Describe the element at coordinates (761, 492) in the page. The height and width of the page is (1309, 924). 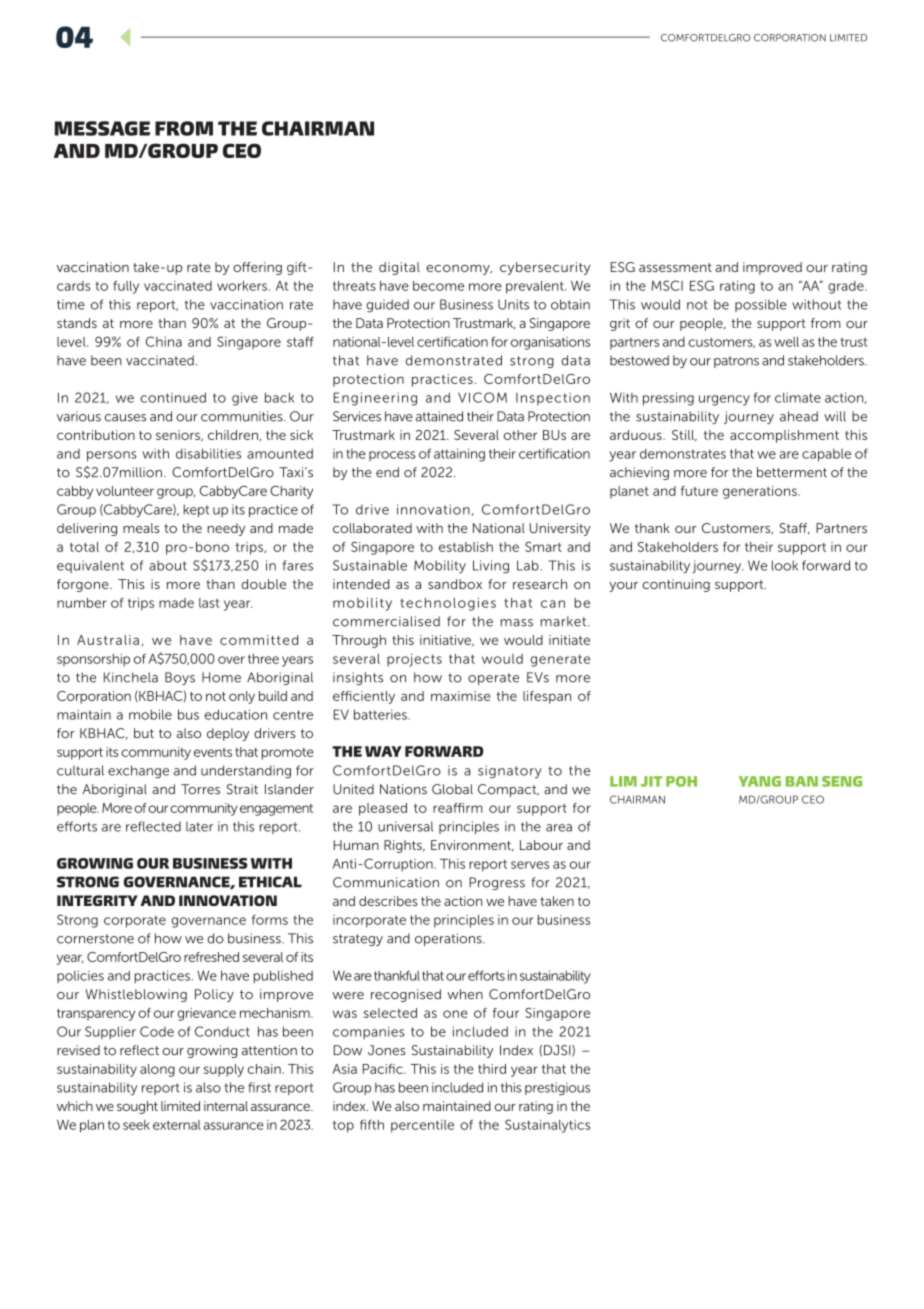
I see `generations` at that location.
